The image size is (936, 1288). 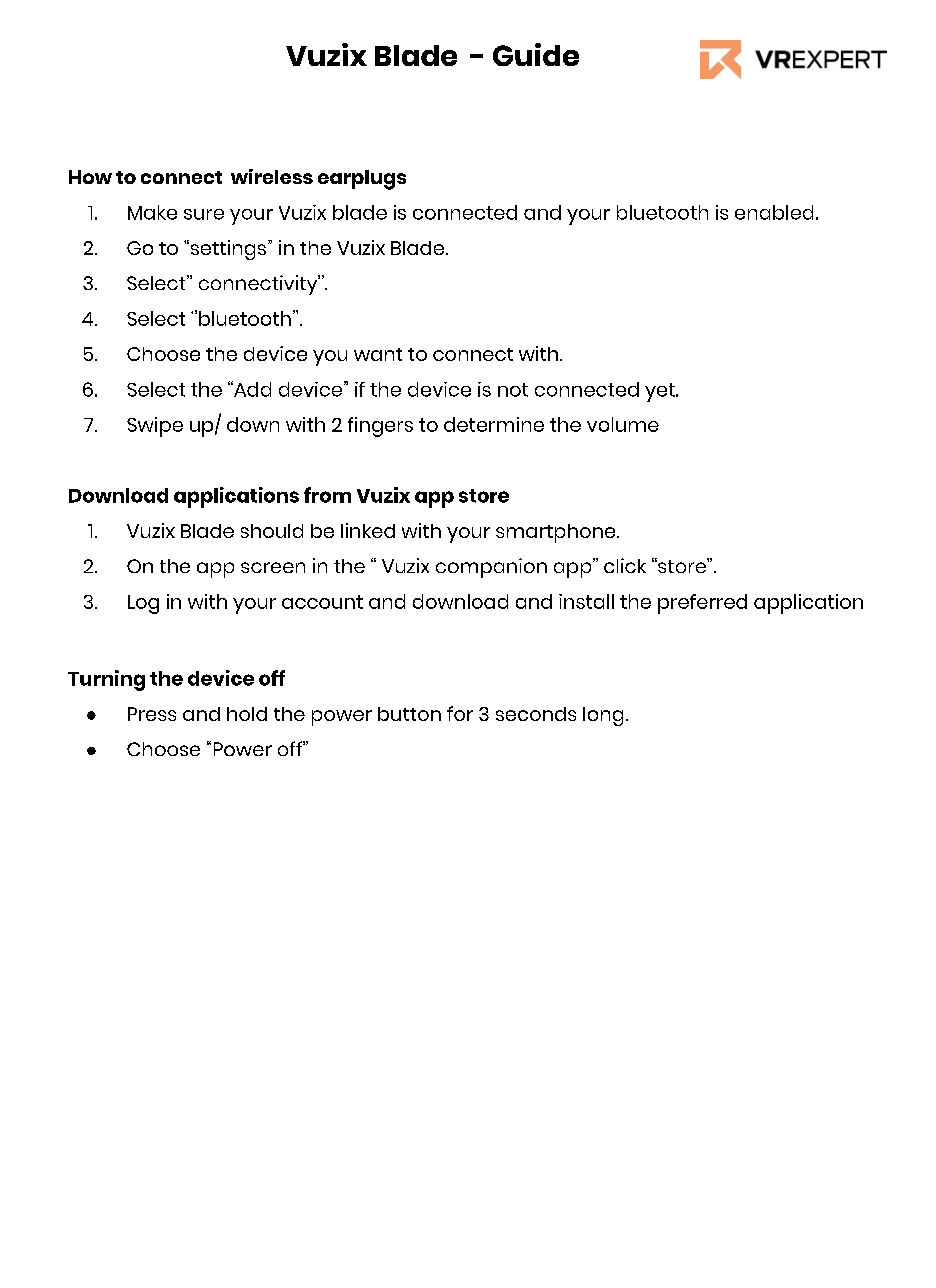 I want to click on yet, so click(x=661, y=392).
